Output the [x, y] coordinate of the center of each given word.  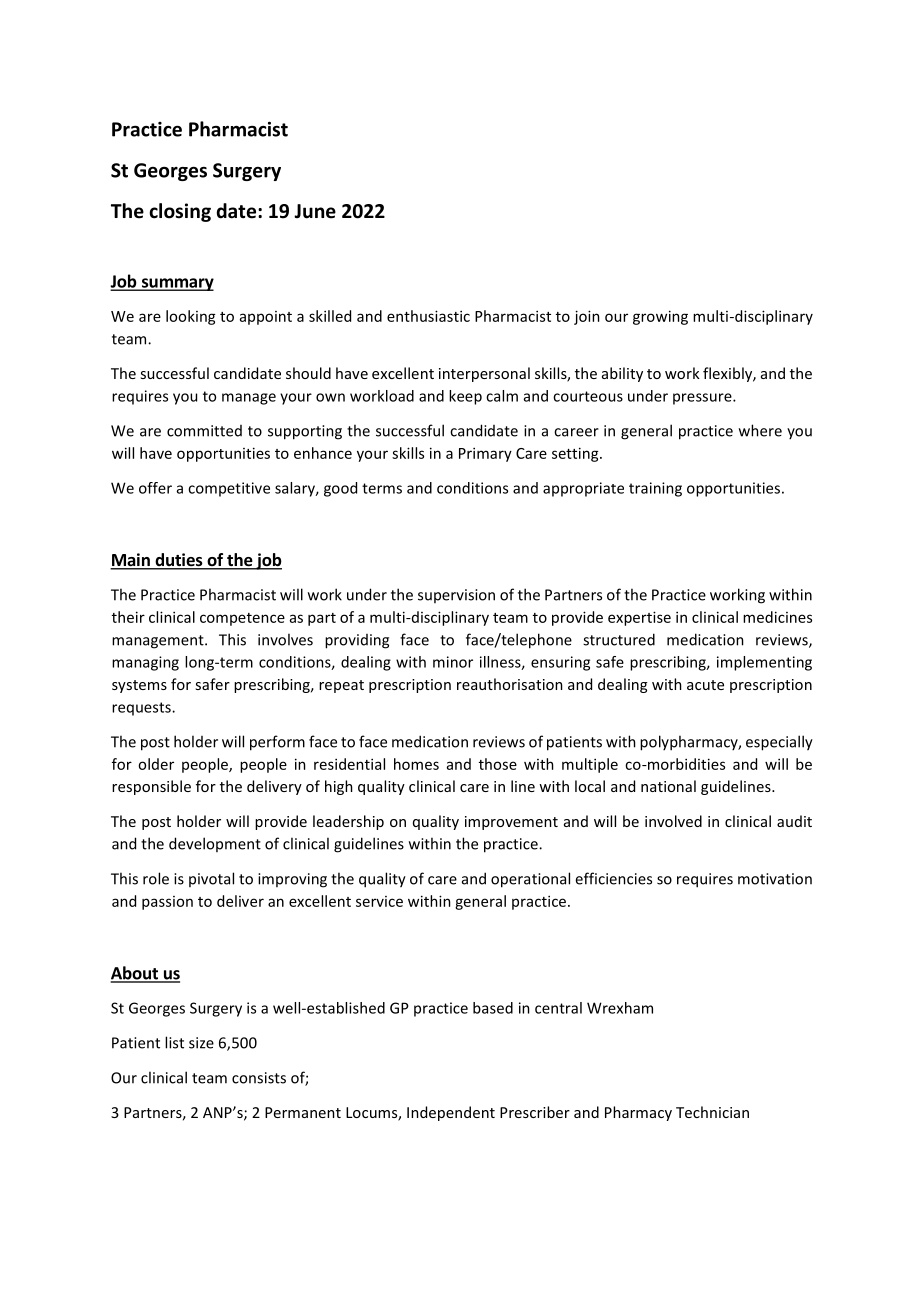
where [760, 430]
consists [259, 1078]
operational [530, 880]
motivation [775, 879]
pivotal [211, 879]
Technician [712, 1112]
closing [180, 212]
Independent [451, 1113]
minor [453, 662]
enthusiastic [428, 316]
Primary [485, 454]
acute [705, 685]
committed [204, 431]
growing [660, 317]
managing [145, 663]
